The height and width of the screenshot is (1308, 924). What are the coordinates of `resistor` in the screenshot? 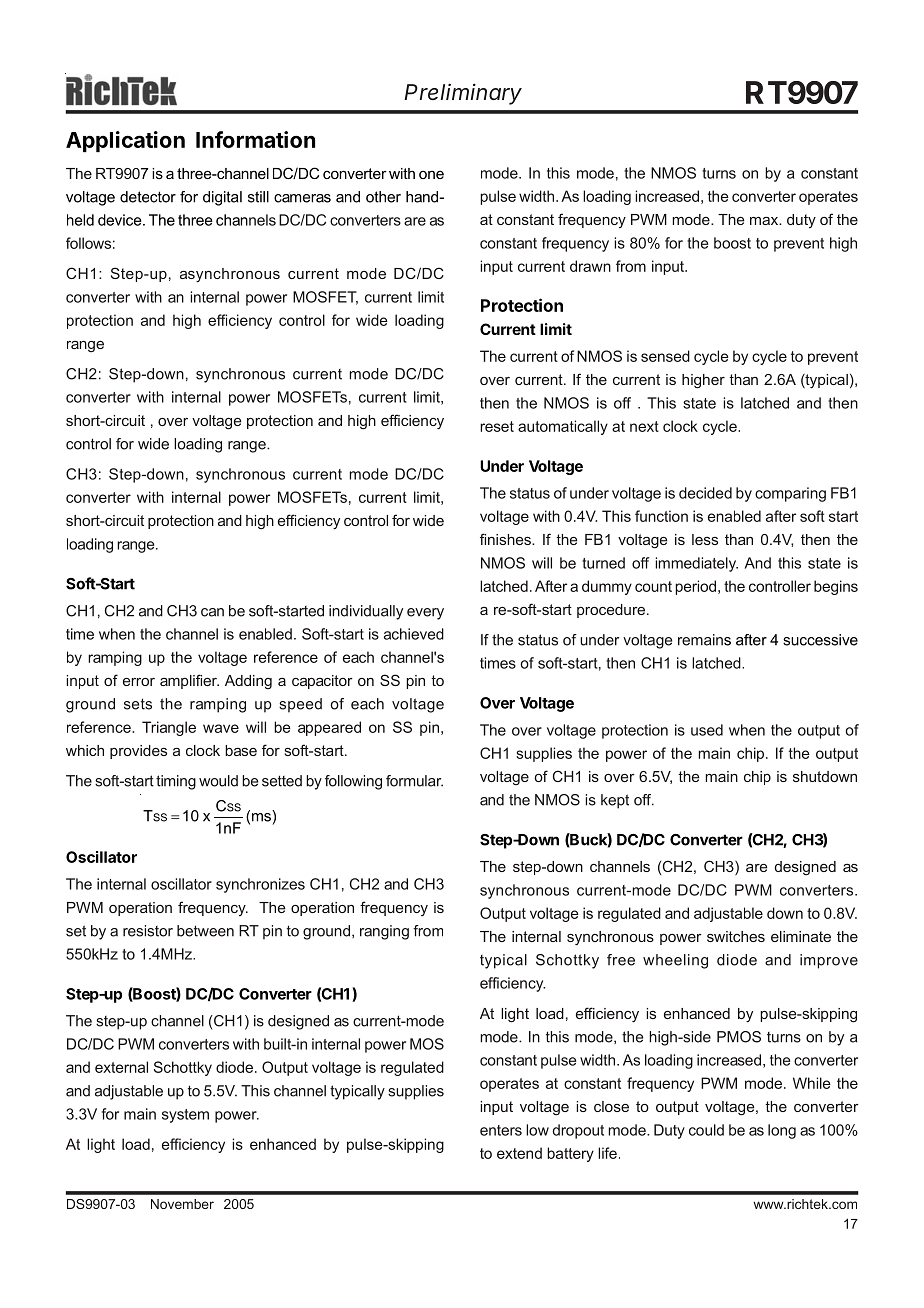 It's located at (148, 931).
